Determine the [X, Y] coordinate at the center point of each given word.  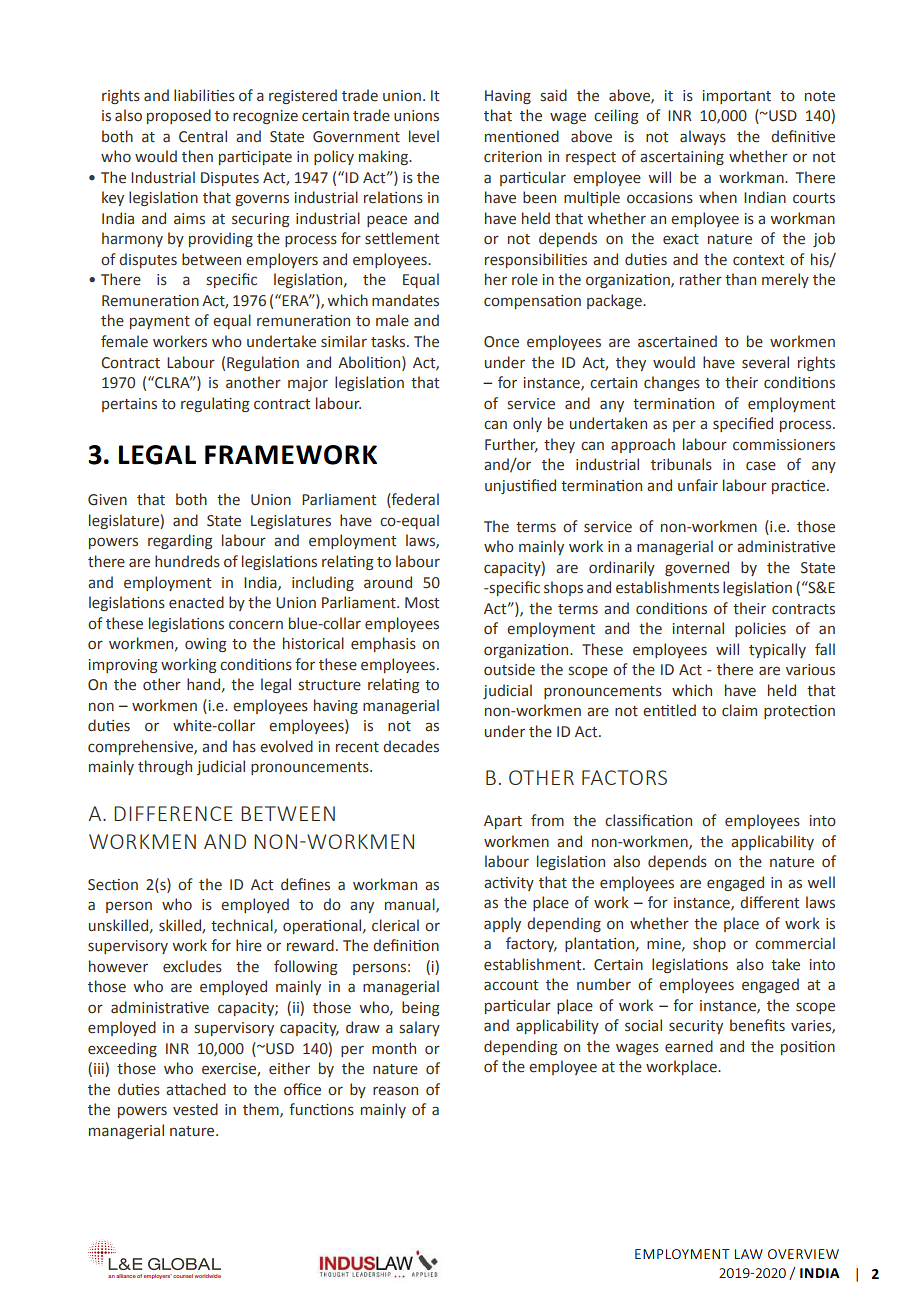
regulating [215, 404]
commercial [795, 943]
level [424, 136]
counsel [183, 1276]
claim [739, 710]
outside [509, 669]
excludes [192, 966]
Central [203, 136]
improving [123, 666]
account [511, 985]
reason [395, 1091]
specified [743, 424]
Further [511, 445]
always [703, 137]
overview [803, 1254]
